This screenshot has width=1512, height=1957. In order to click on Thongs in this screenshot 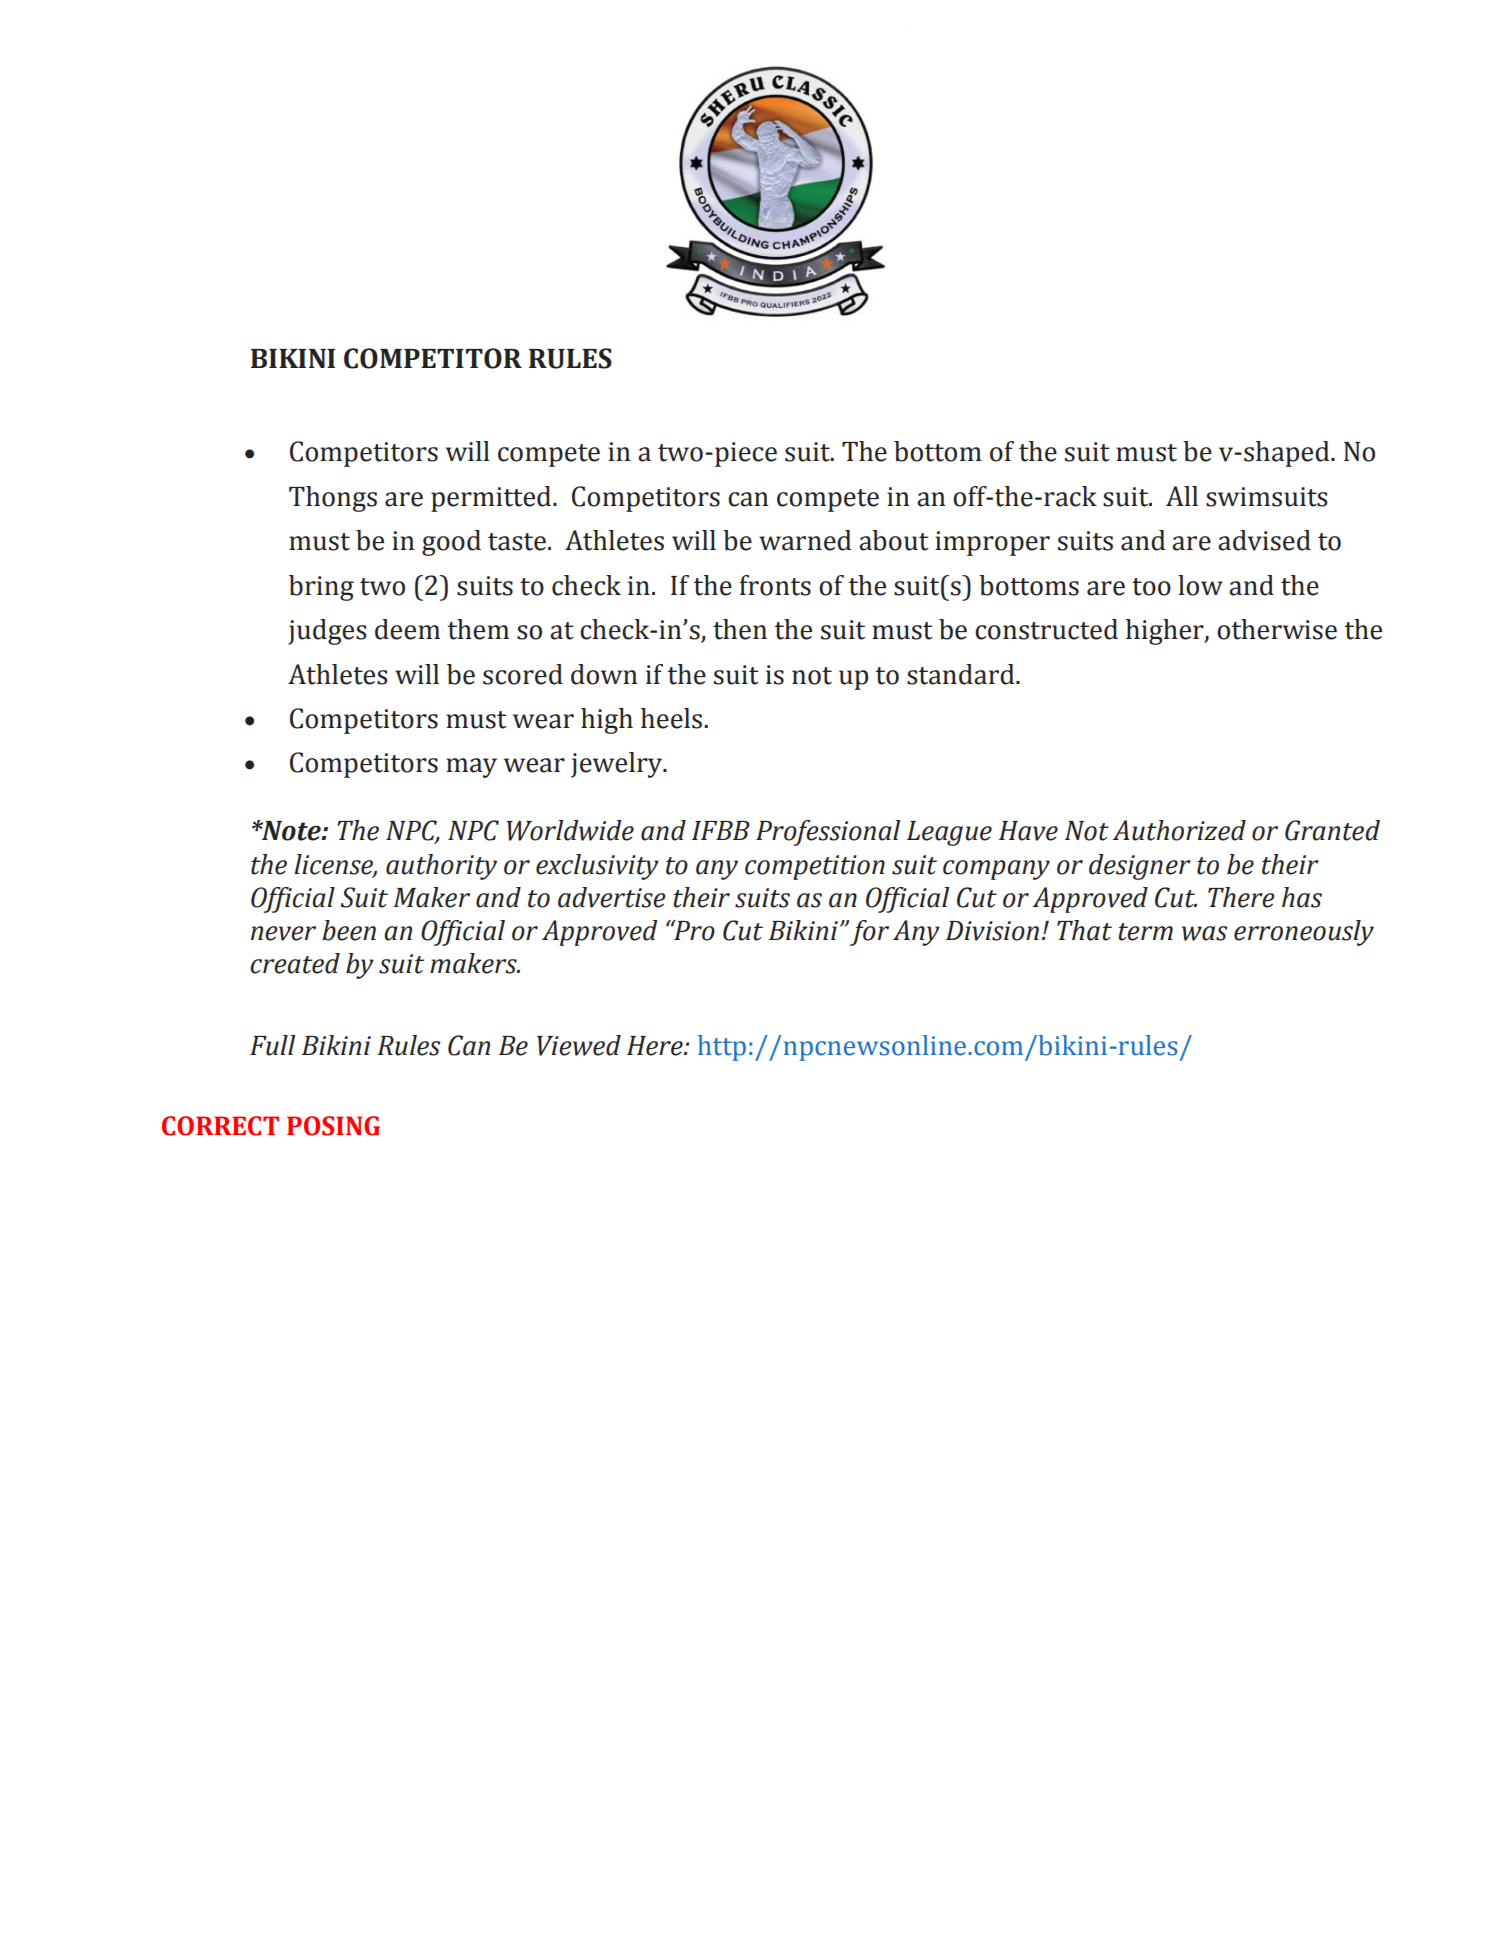, I will do `click(333, 499)`.
